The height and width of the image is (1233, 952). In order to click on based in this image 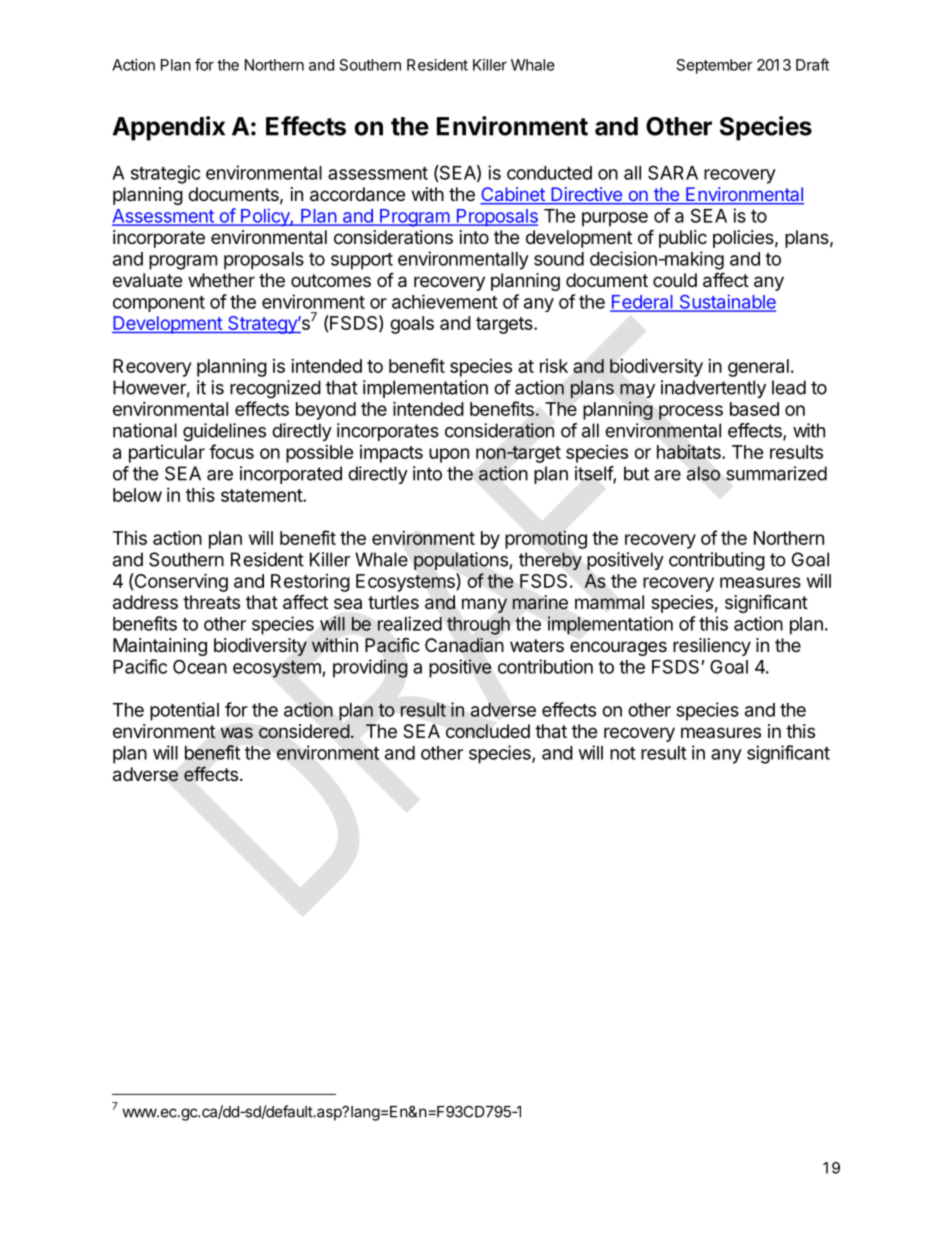, I will do `click(754, 409)`.
